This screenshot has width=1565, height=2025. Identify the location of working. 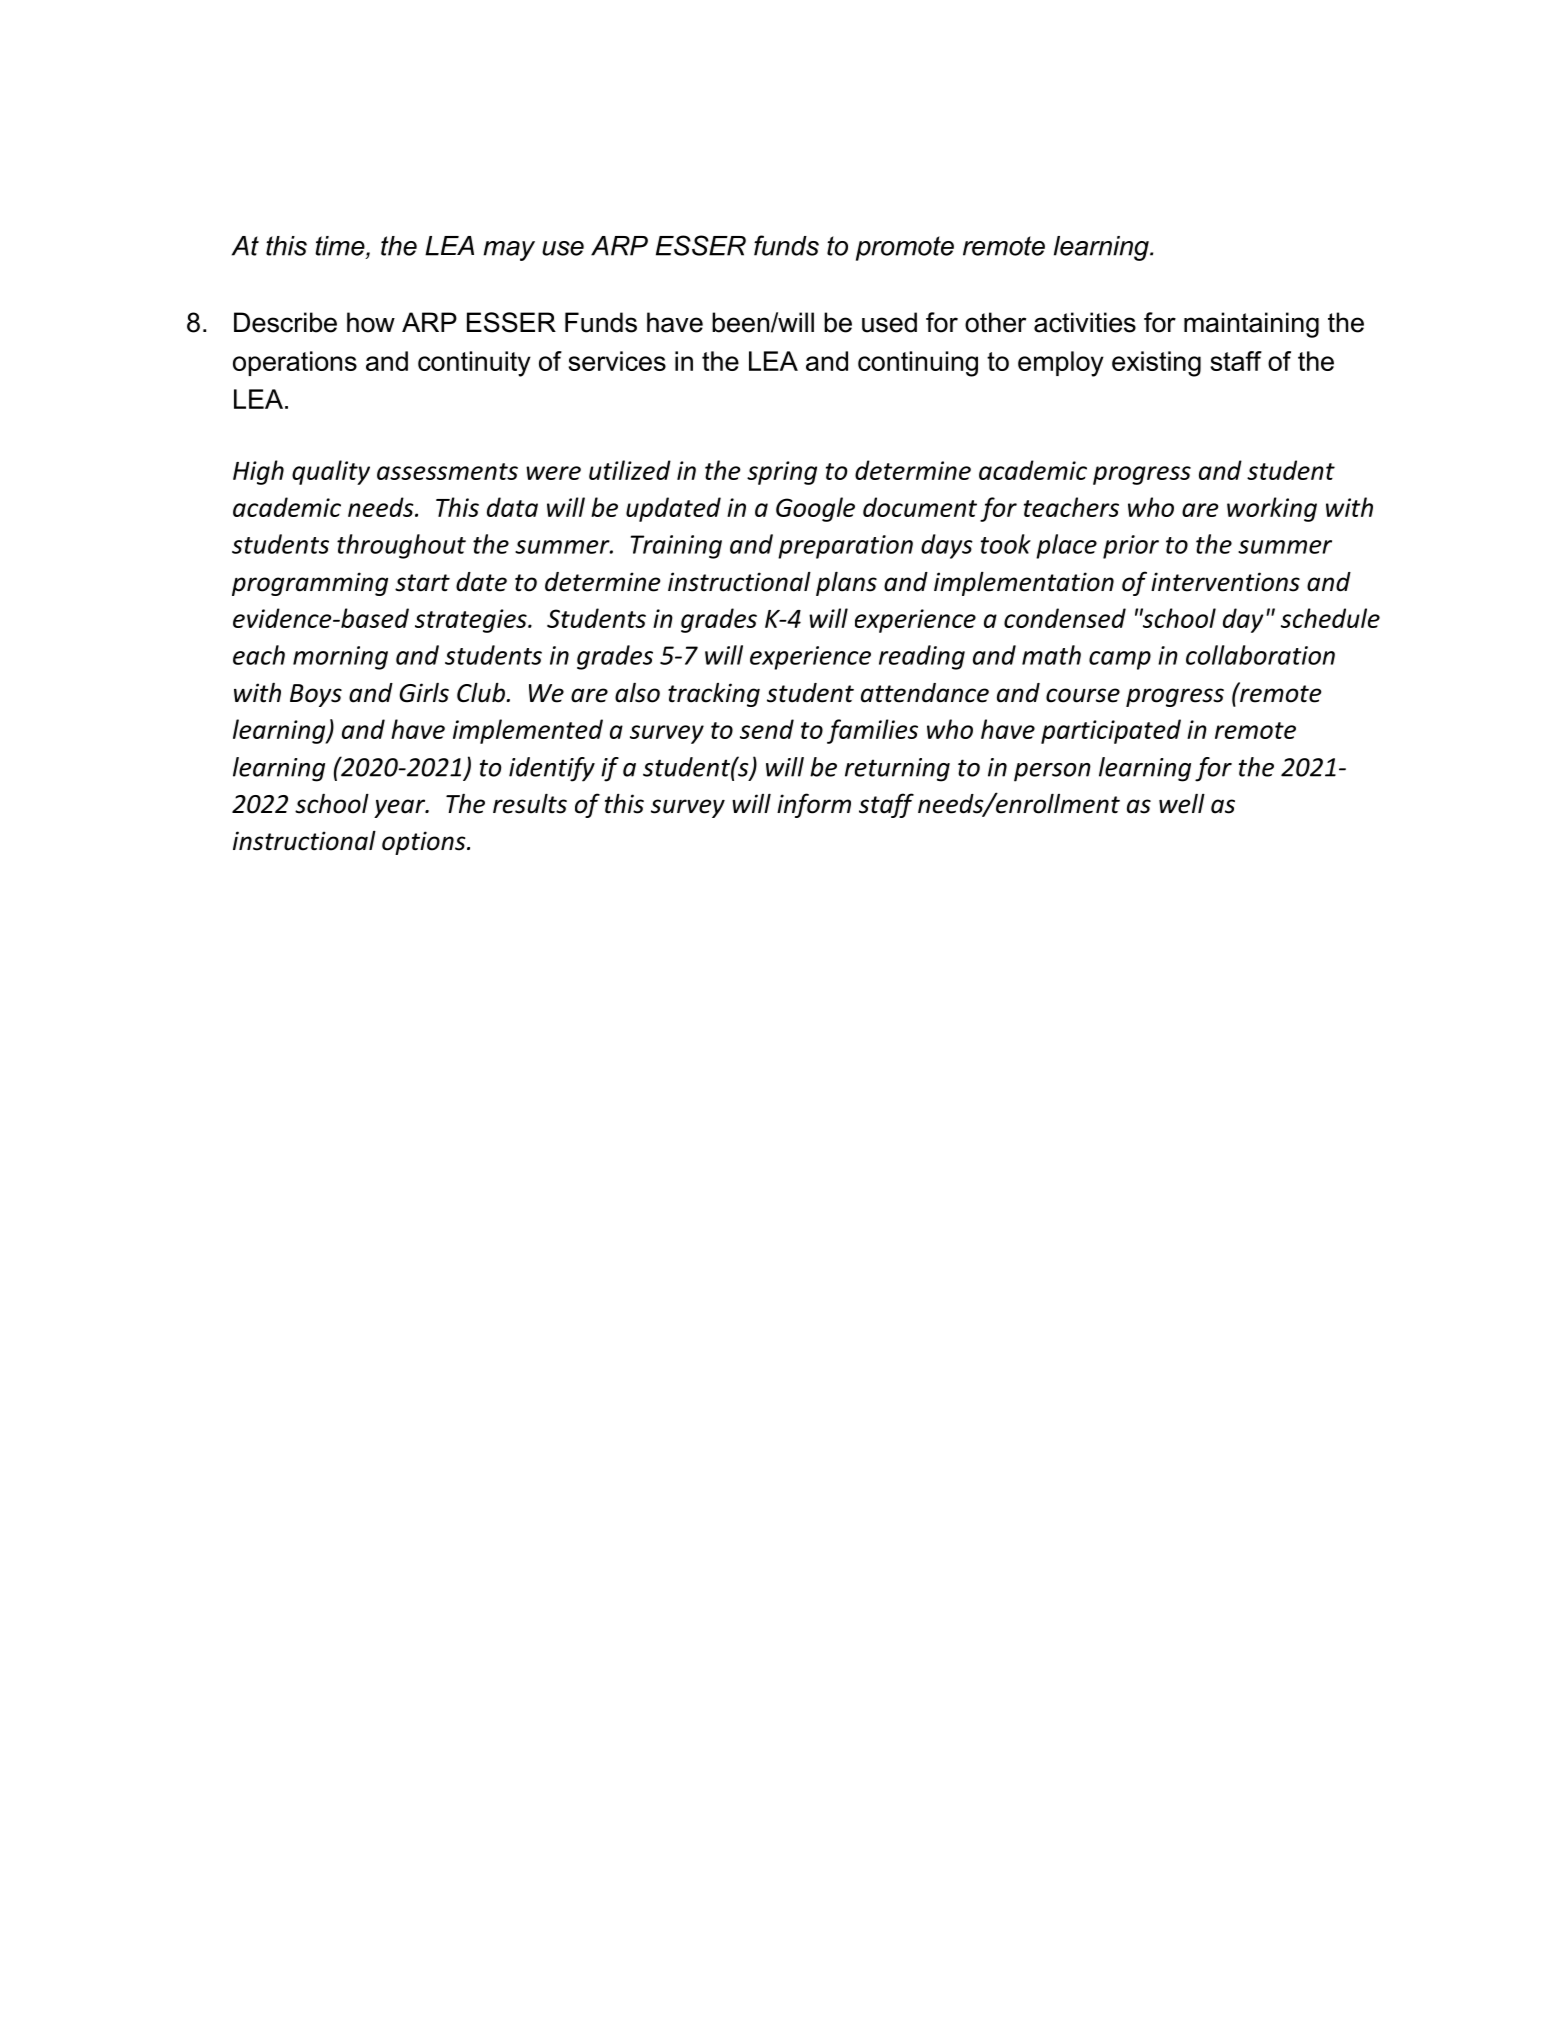
(1272, 509).
